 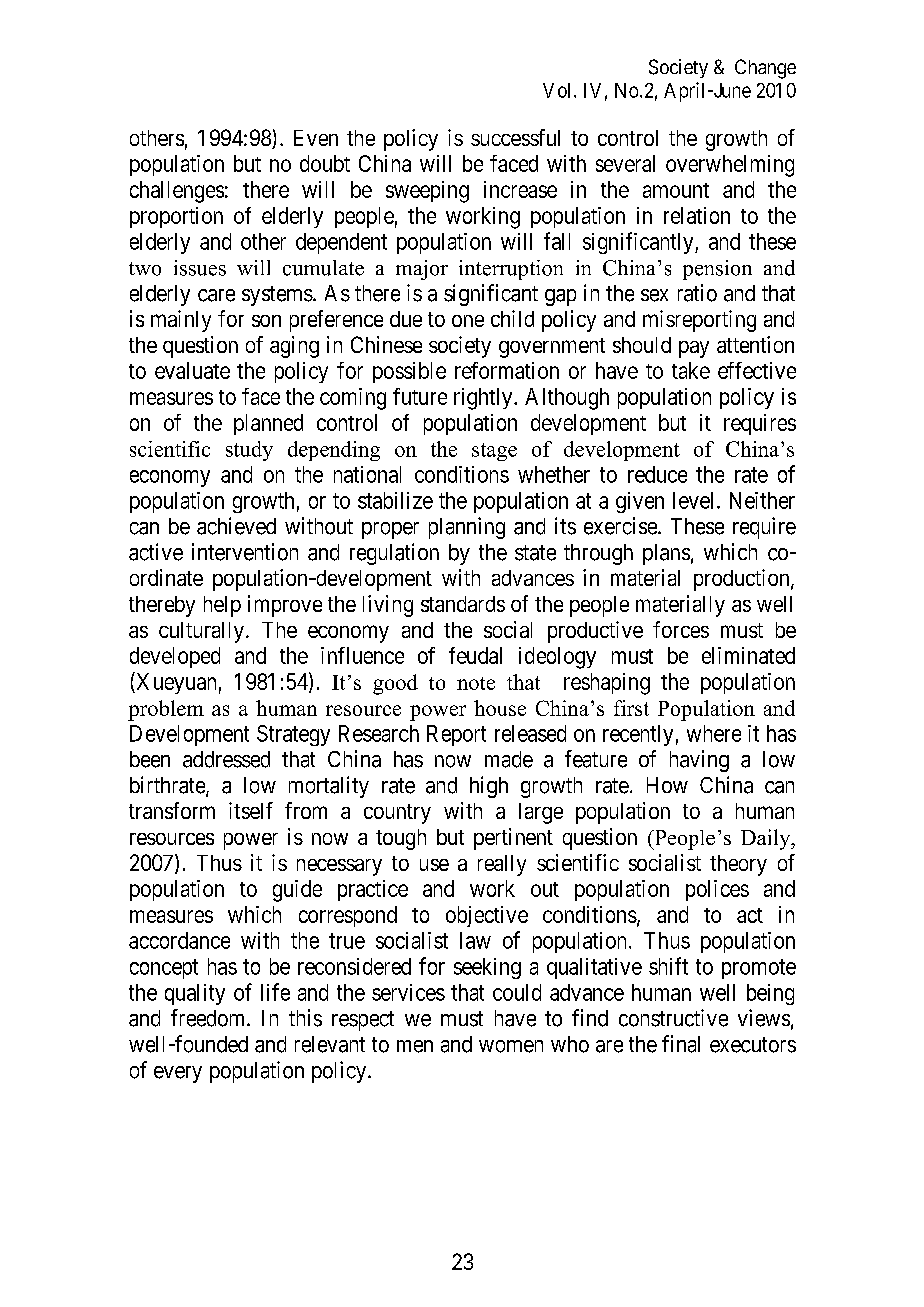 What do you see at coordinates (226, 759) in the screenshot?
I see `addressed` at bounding box center [226, 759].
